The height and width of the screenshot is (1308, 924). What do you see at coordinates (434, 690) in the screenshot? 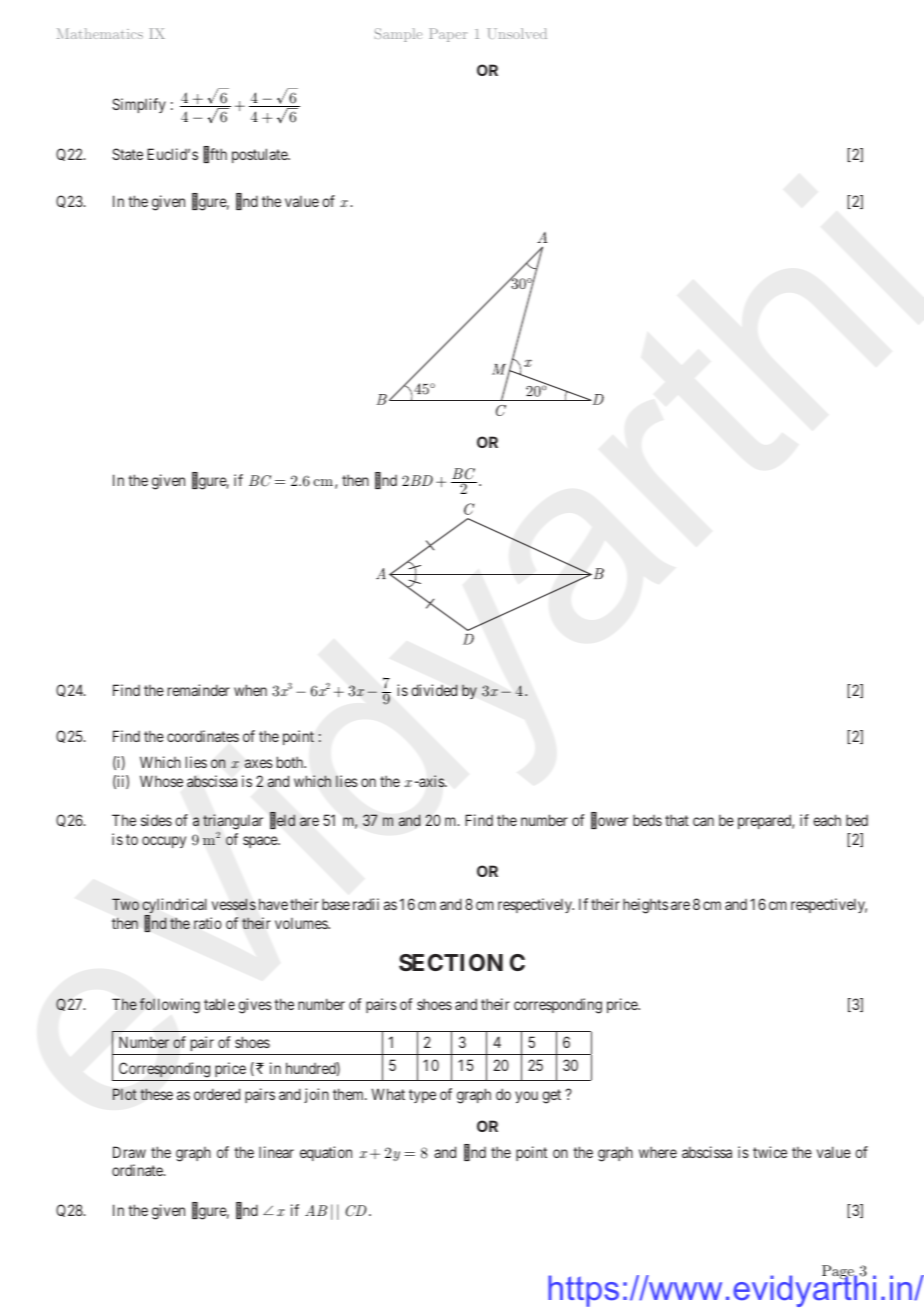
I see `divided` at bounding box center [434, 690].
